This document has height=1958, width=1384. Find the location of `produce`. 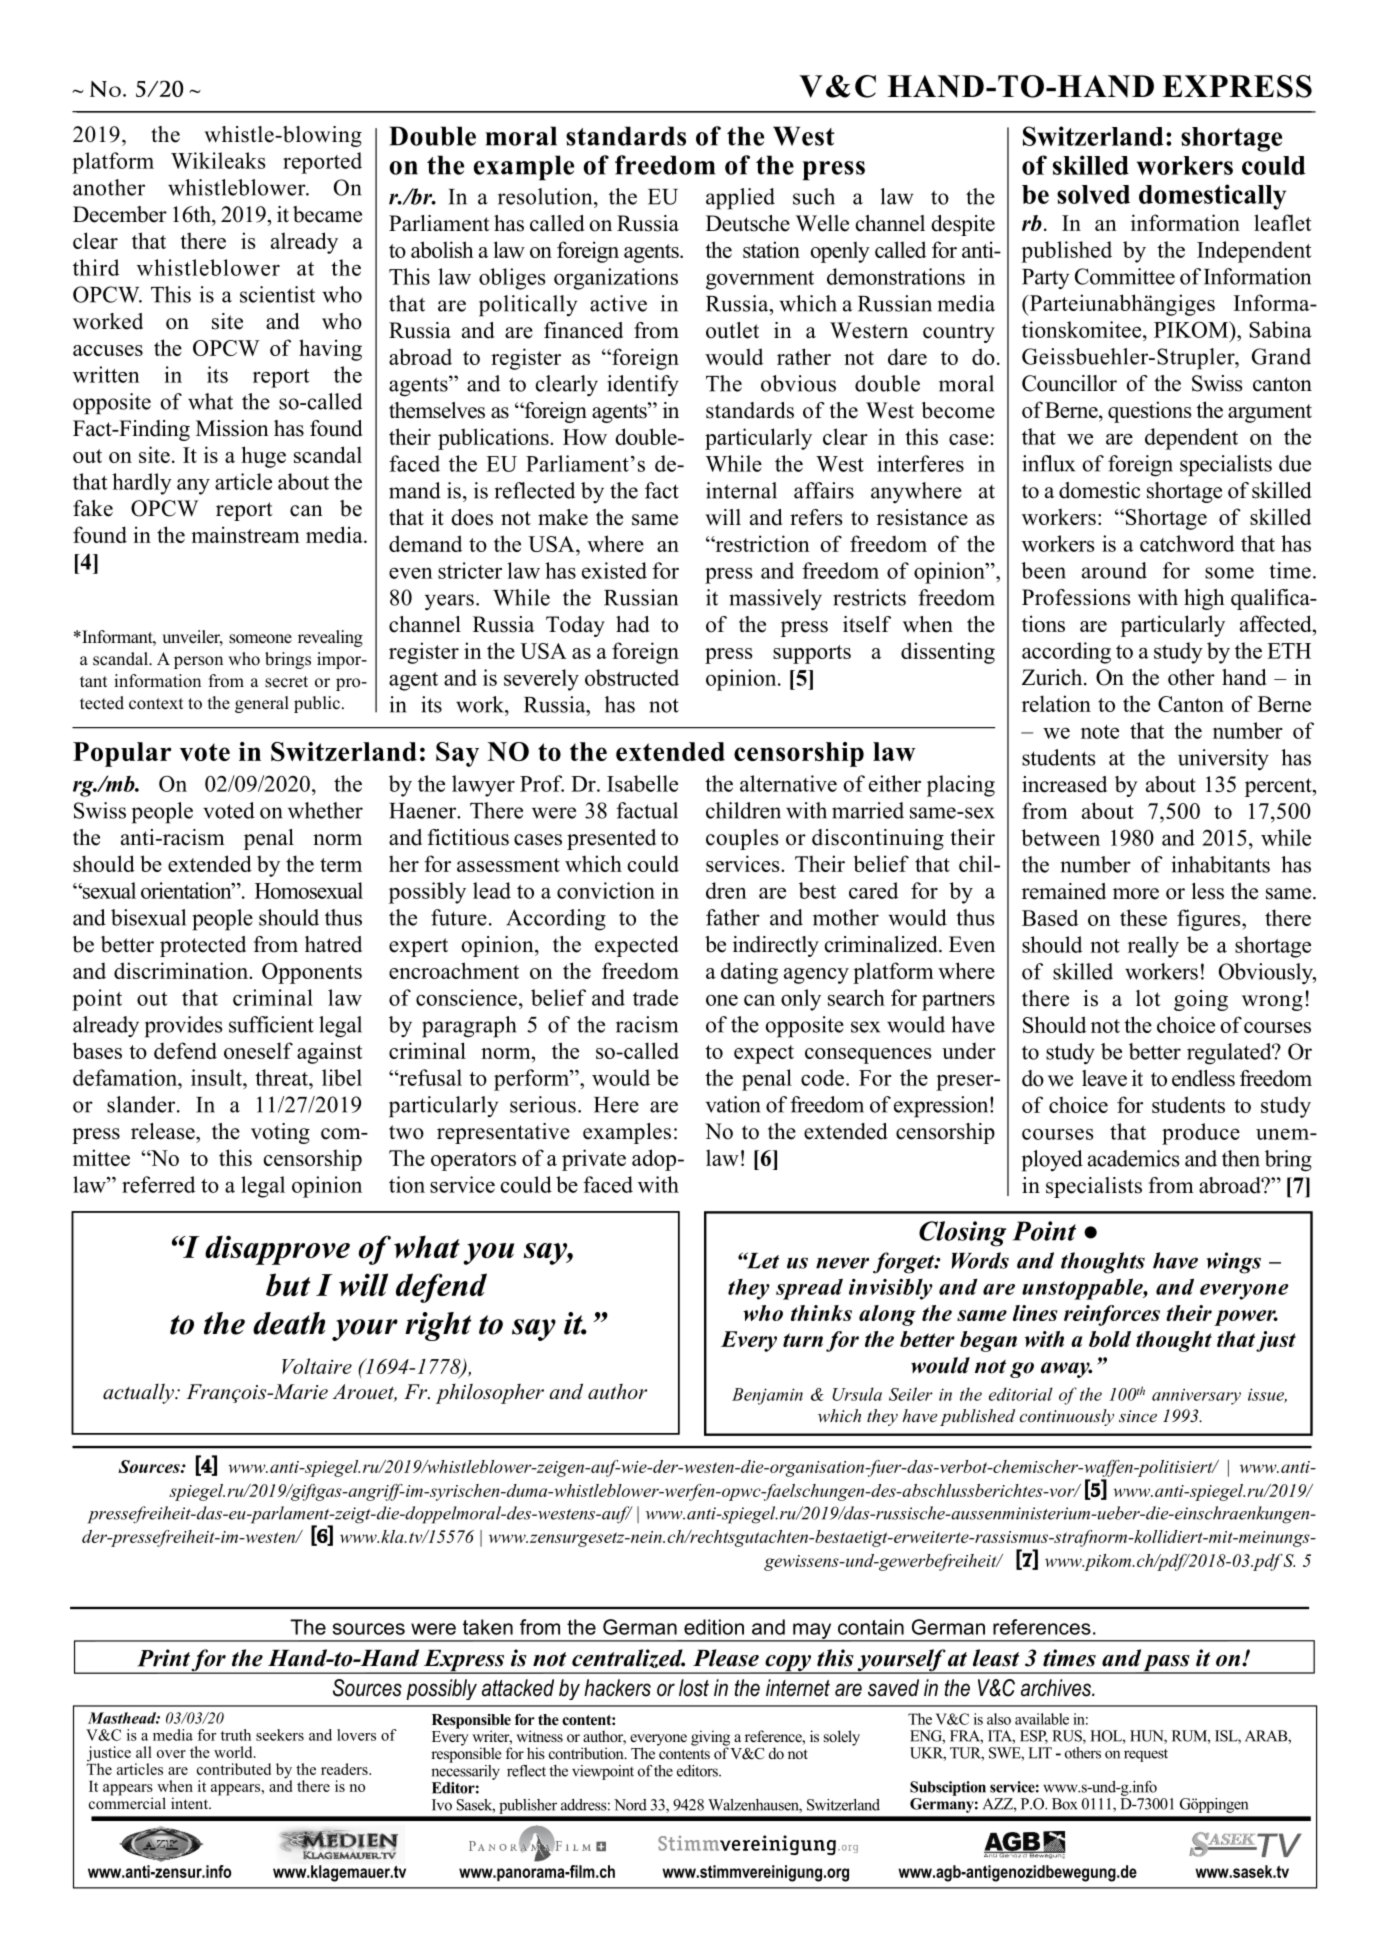

produce is located at coordinates (1201, 1134).
